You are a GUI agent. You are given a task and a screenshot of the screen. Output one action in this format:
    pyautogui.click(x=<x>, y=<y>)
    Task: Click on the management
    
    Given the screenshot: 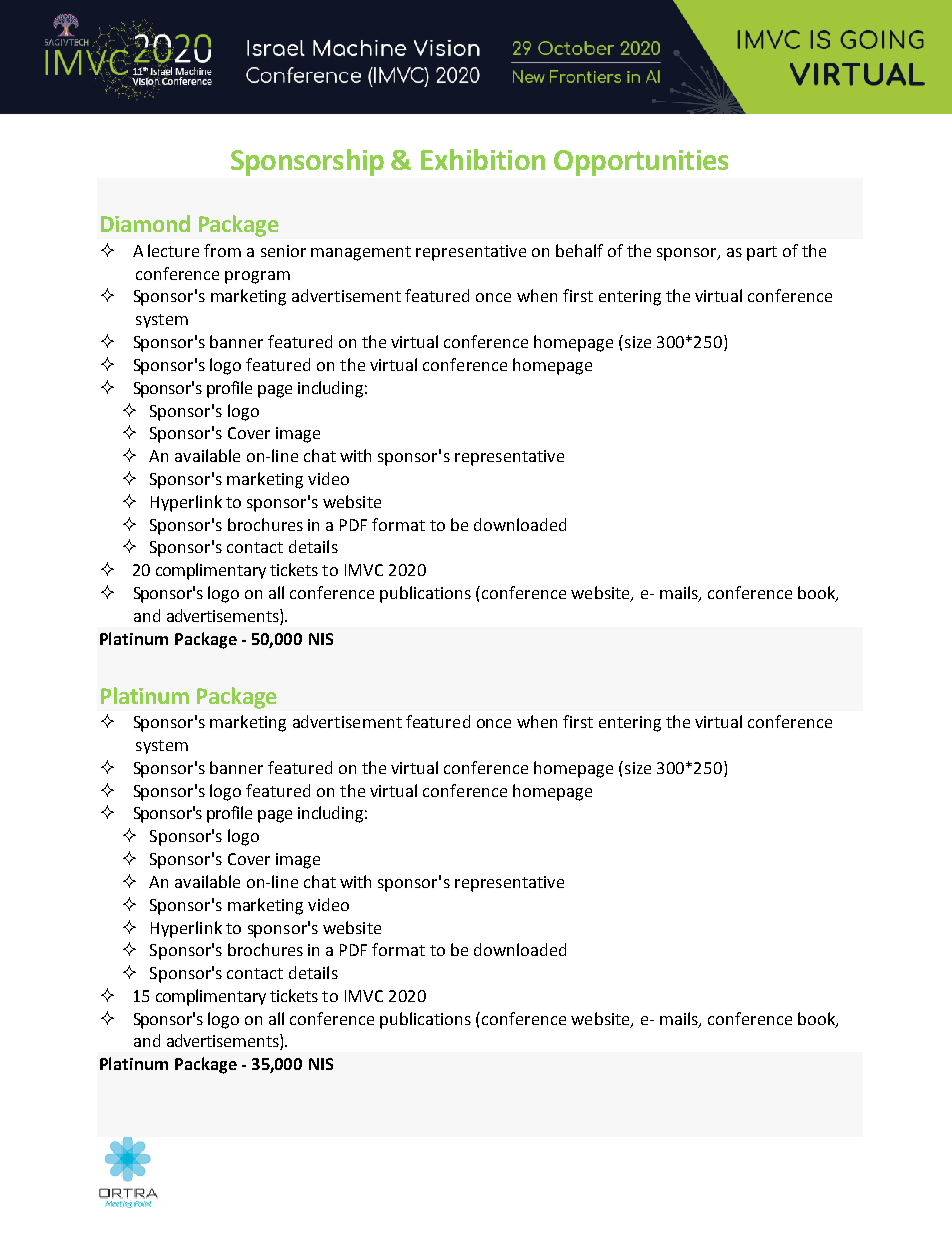 What is the action you would take?
    pyautogui.click(x=361, y=253)
